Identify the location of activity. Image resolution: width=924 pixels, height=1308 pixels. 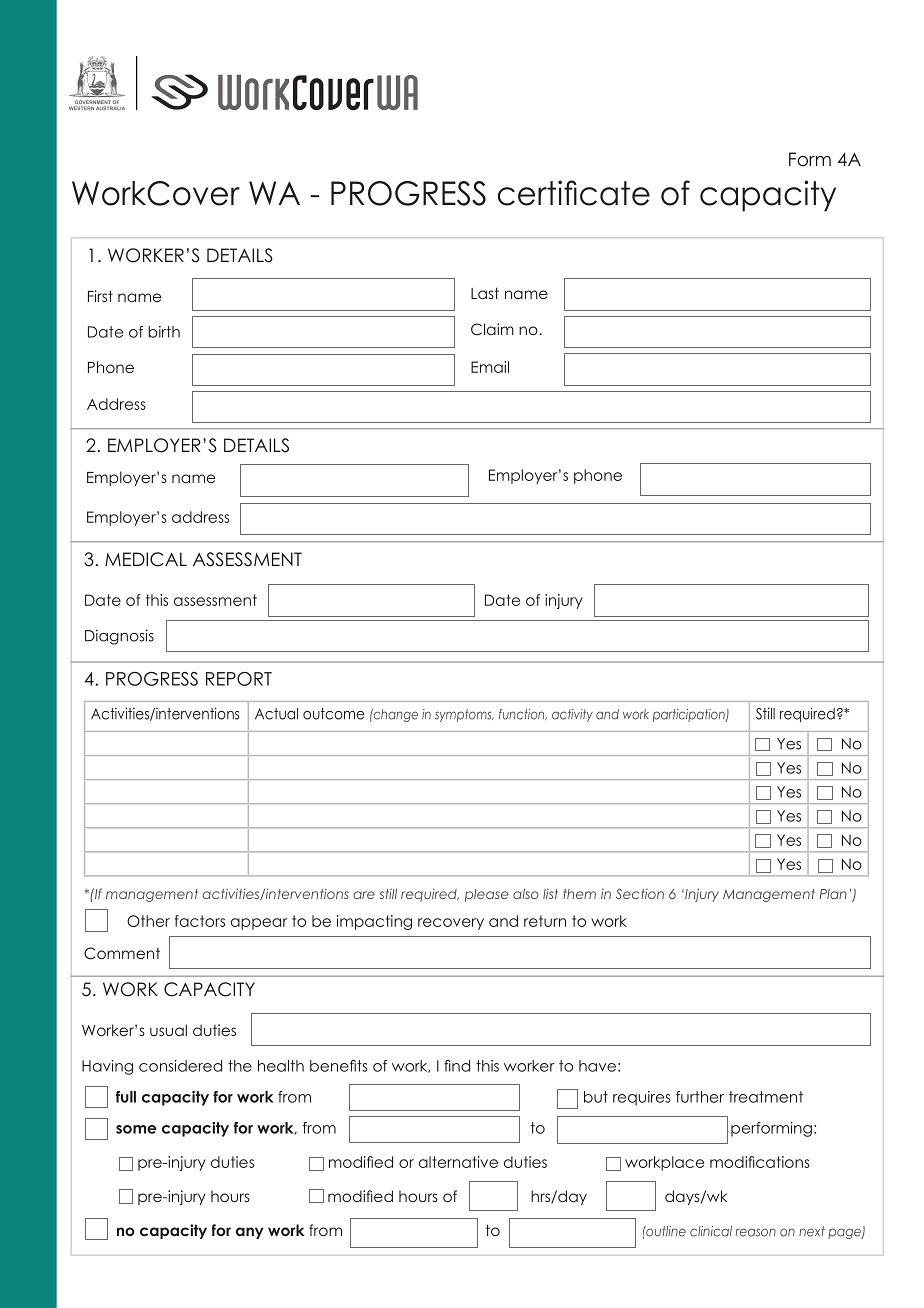
(572, 715).
